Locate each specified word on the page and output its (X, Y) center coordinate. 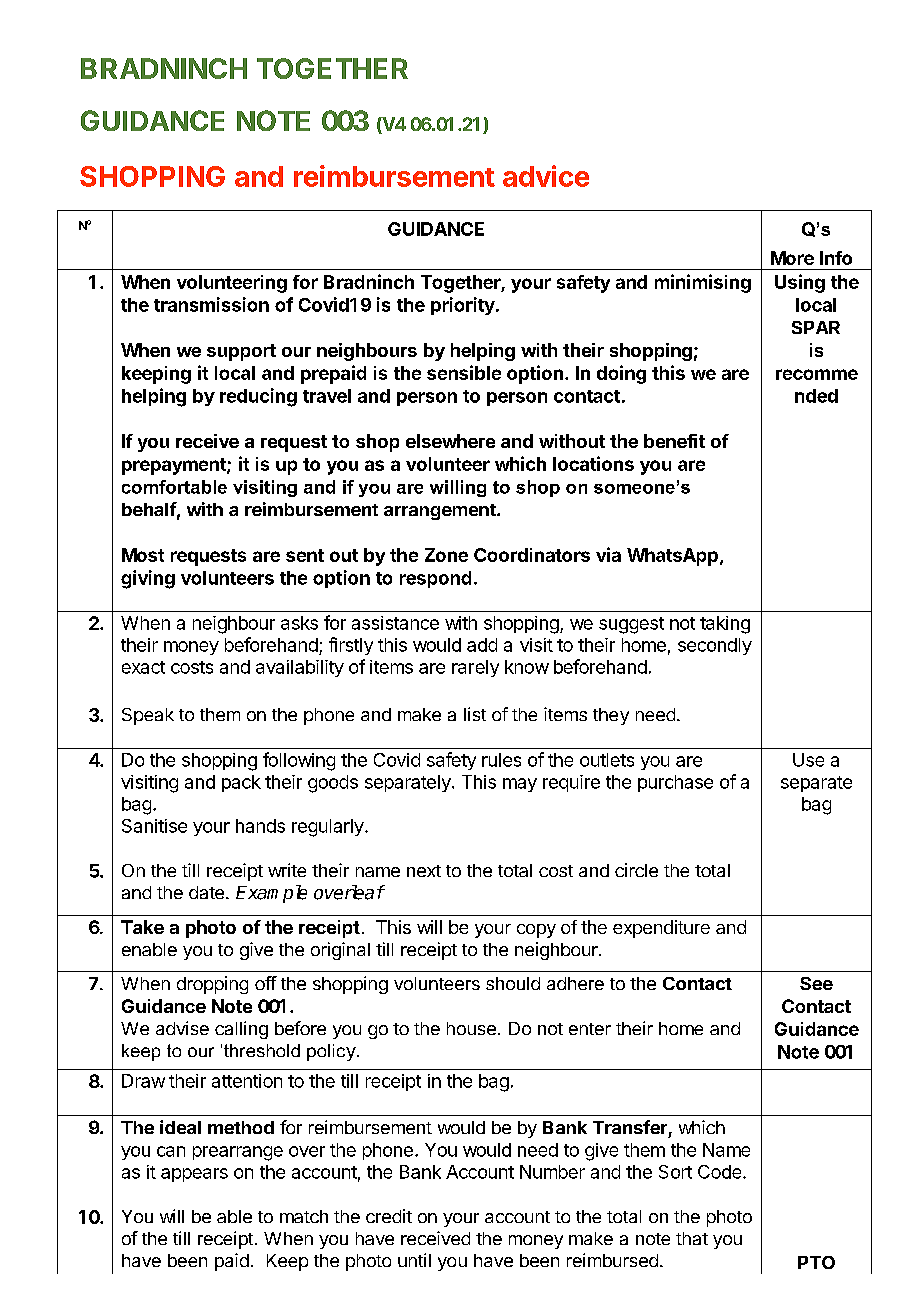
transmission (211, 304)
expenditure (661, 929)
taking (725, 625)
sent (305, 555)
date (206, 892)
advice (546, 176)
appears (194, 1175)
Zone (446, 555)
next (424, 871)
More (792, 258)
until (414, 1260)
